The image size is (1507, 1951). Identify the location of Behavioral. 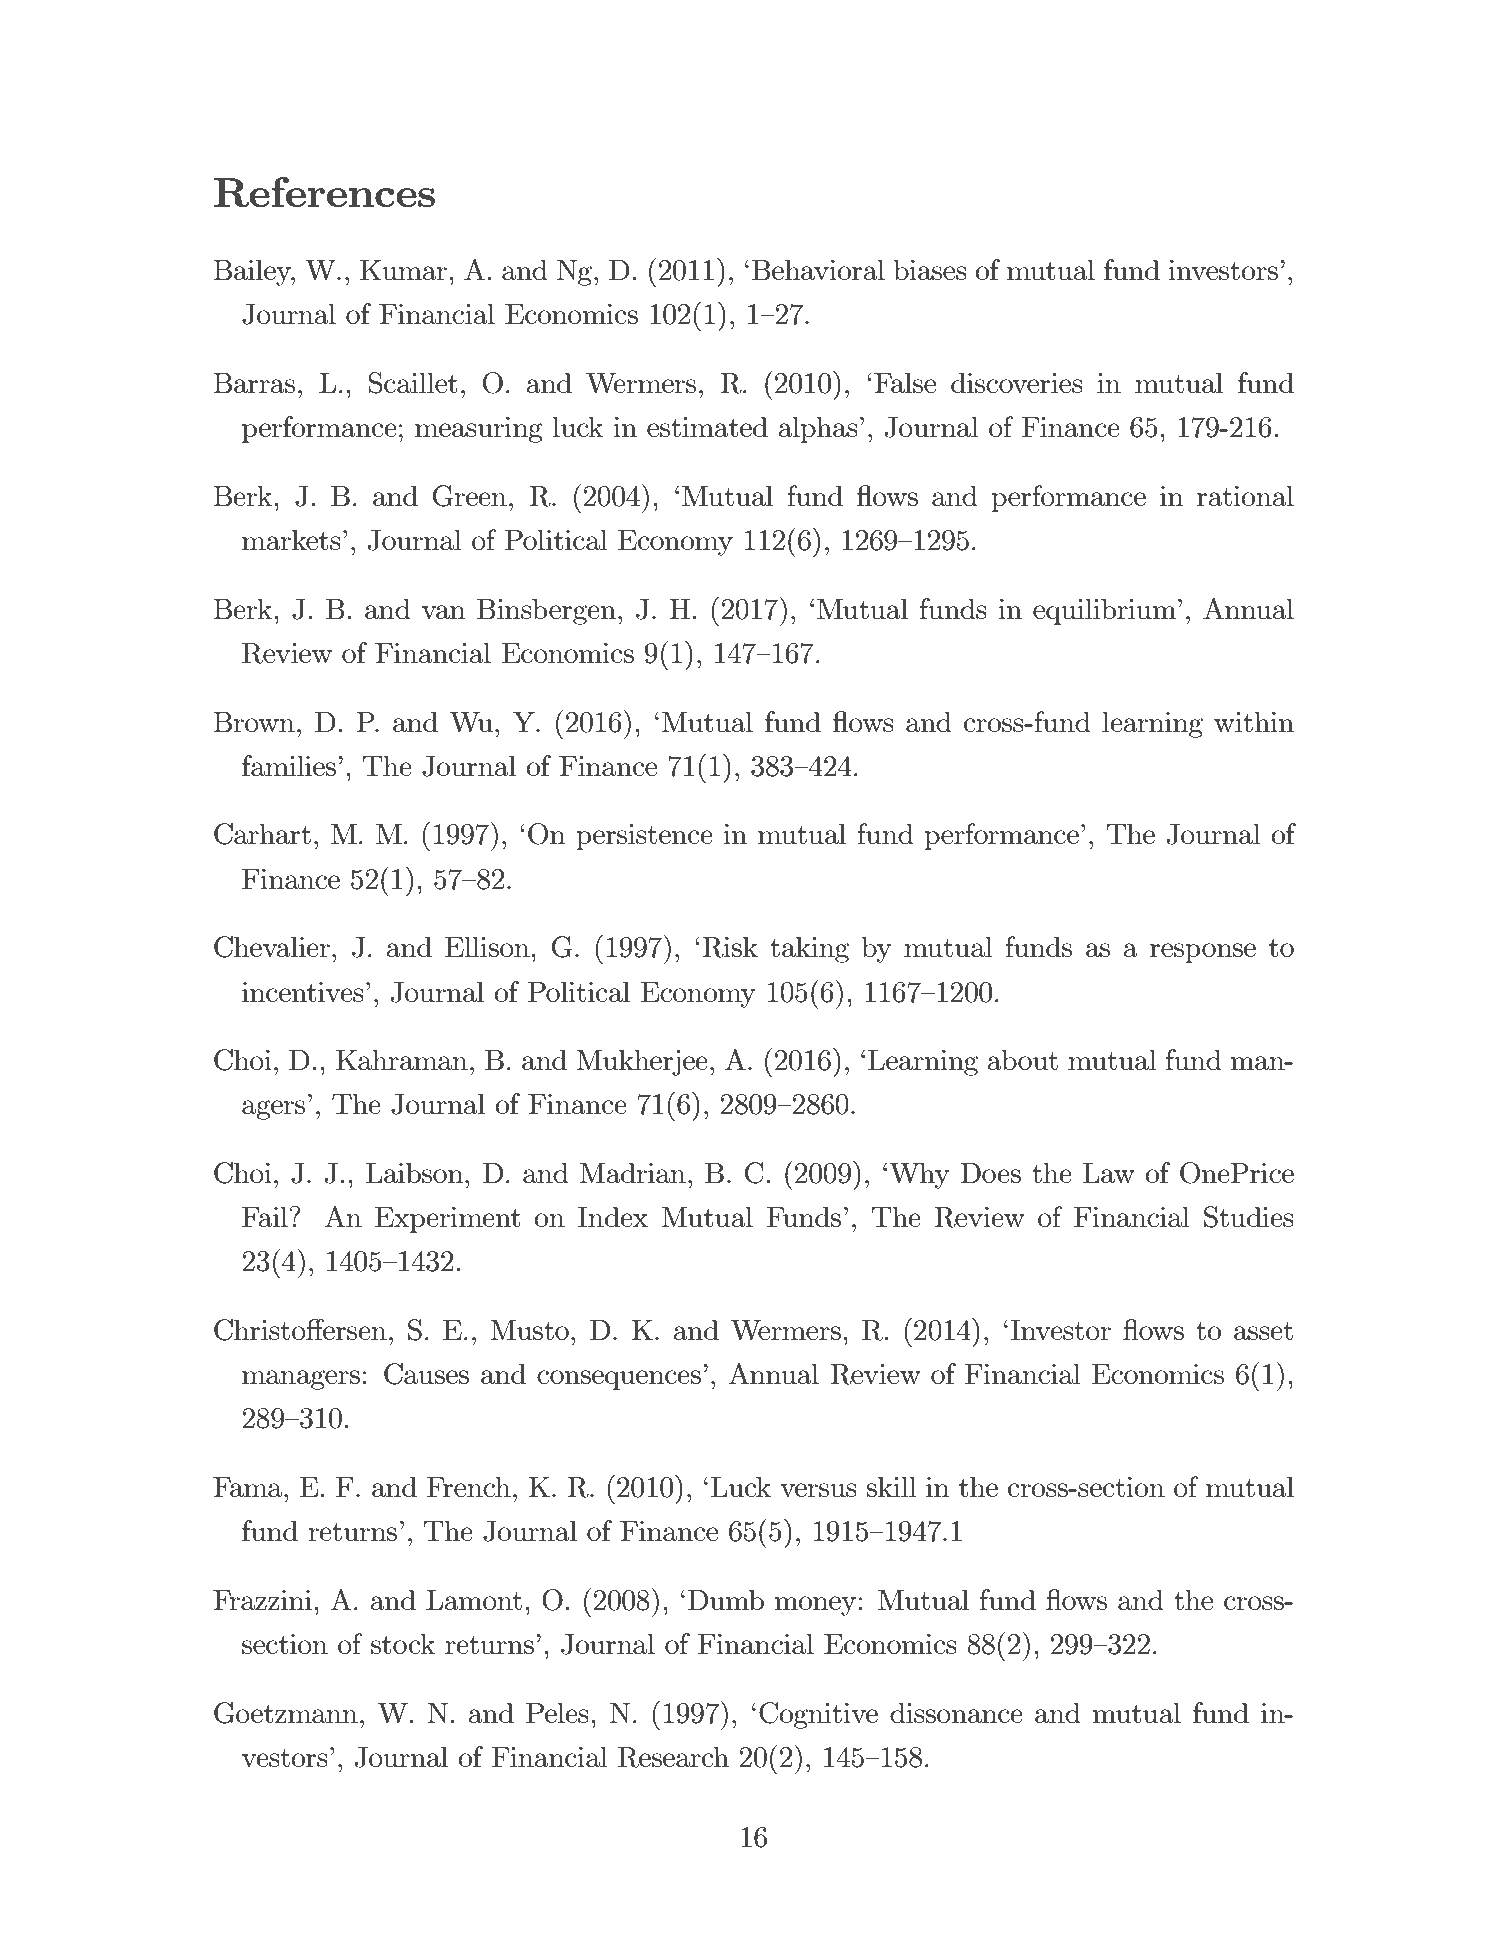
(818, 270).
